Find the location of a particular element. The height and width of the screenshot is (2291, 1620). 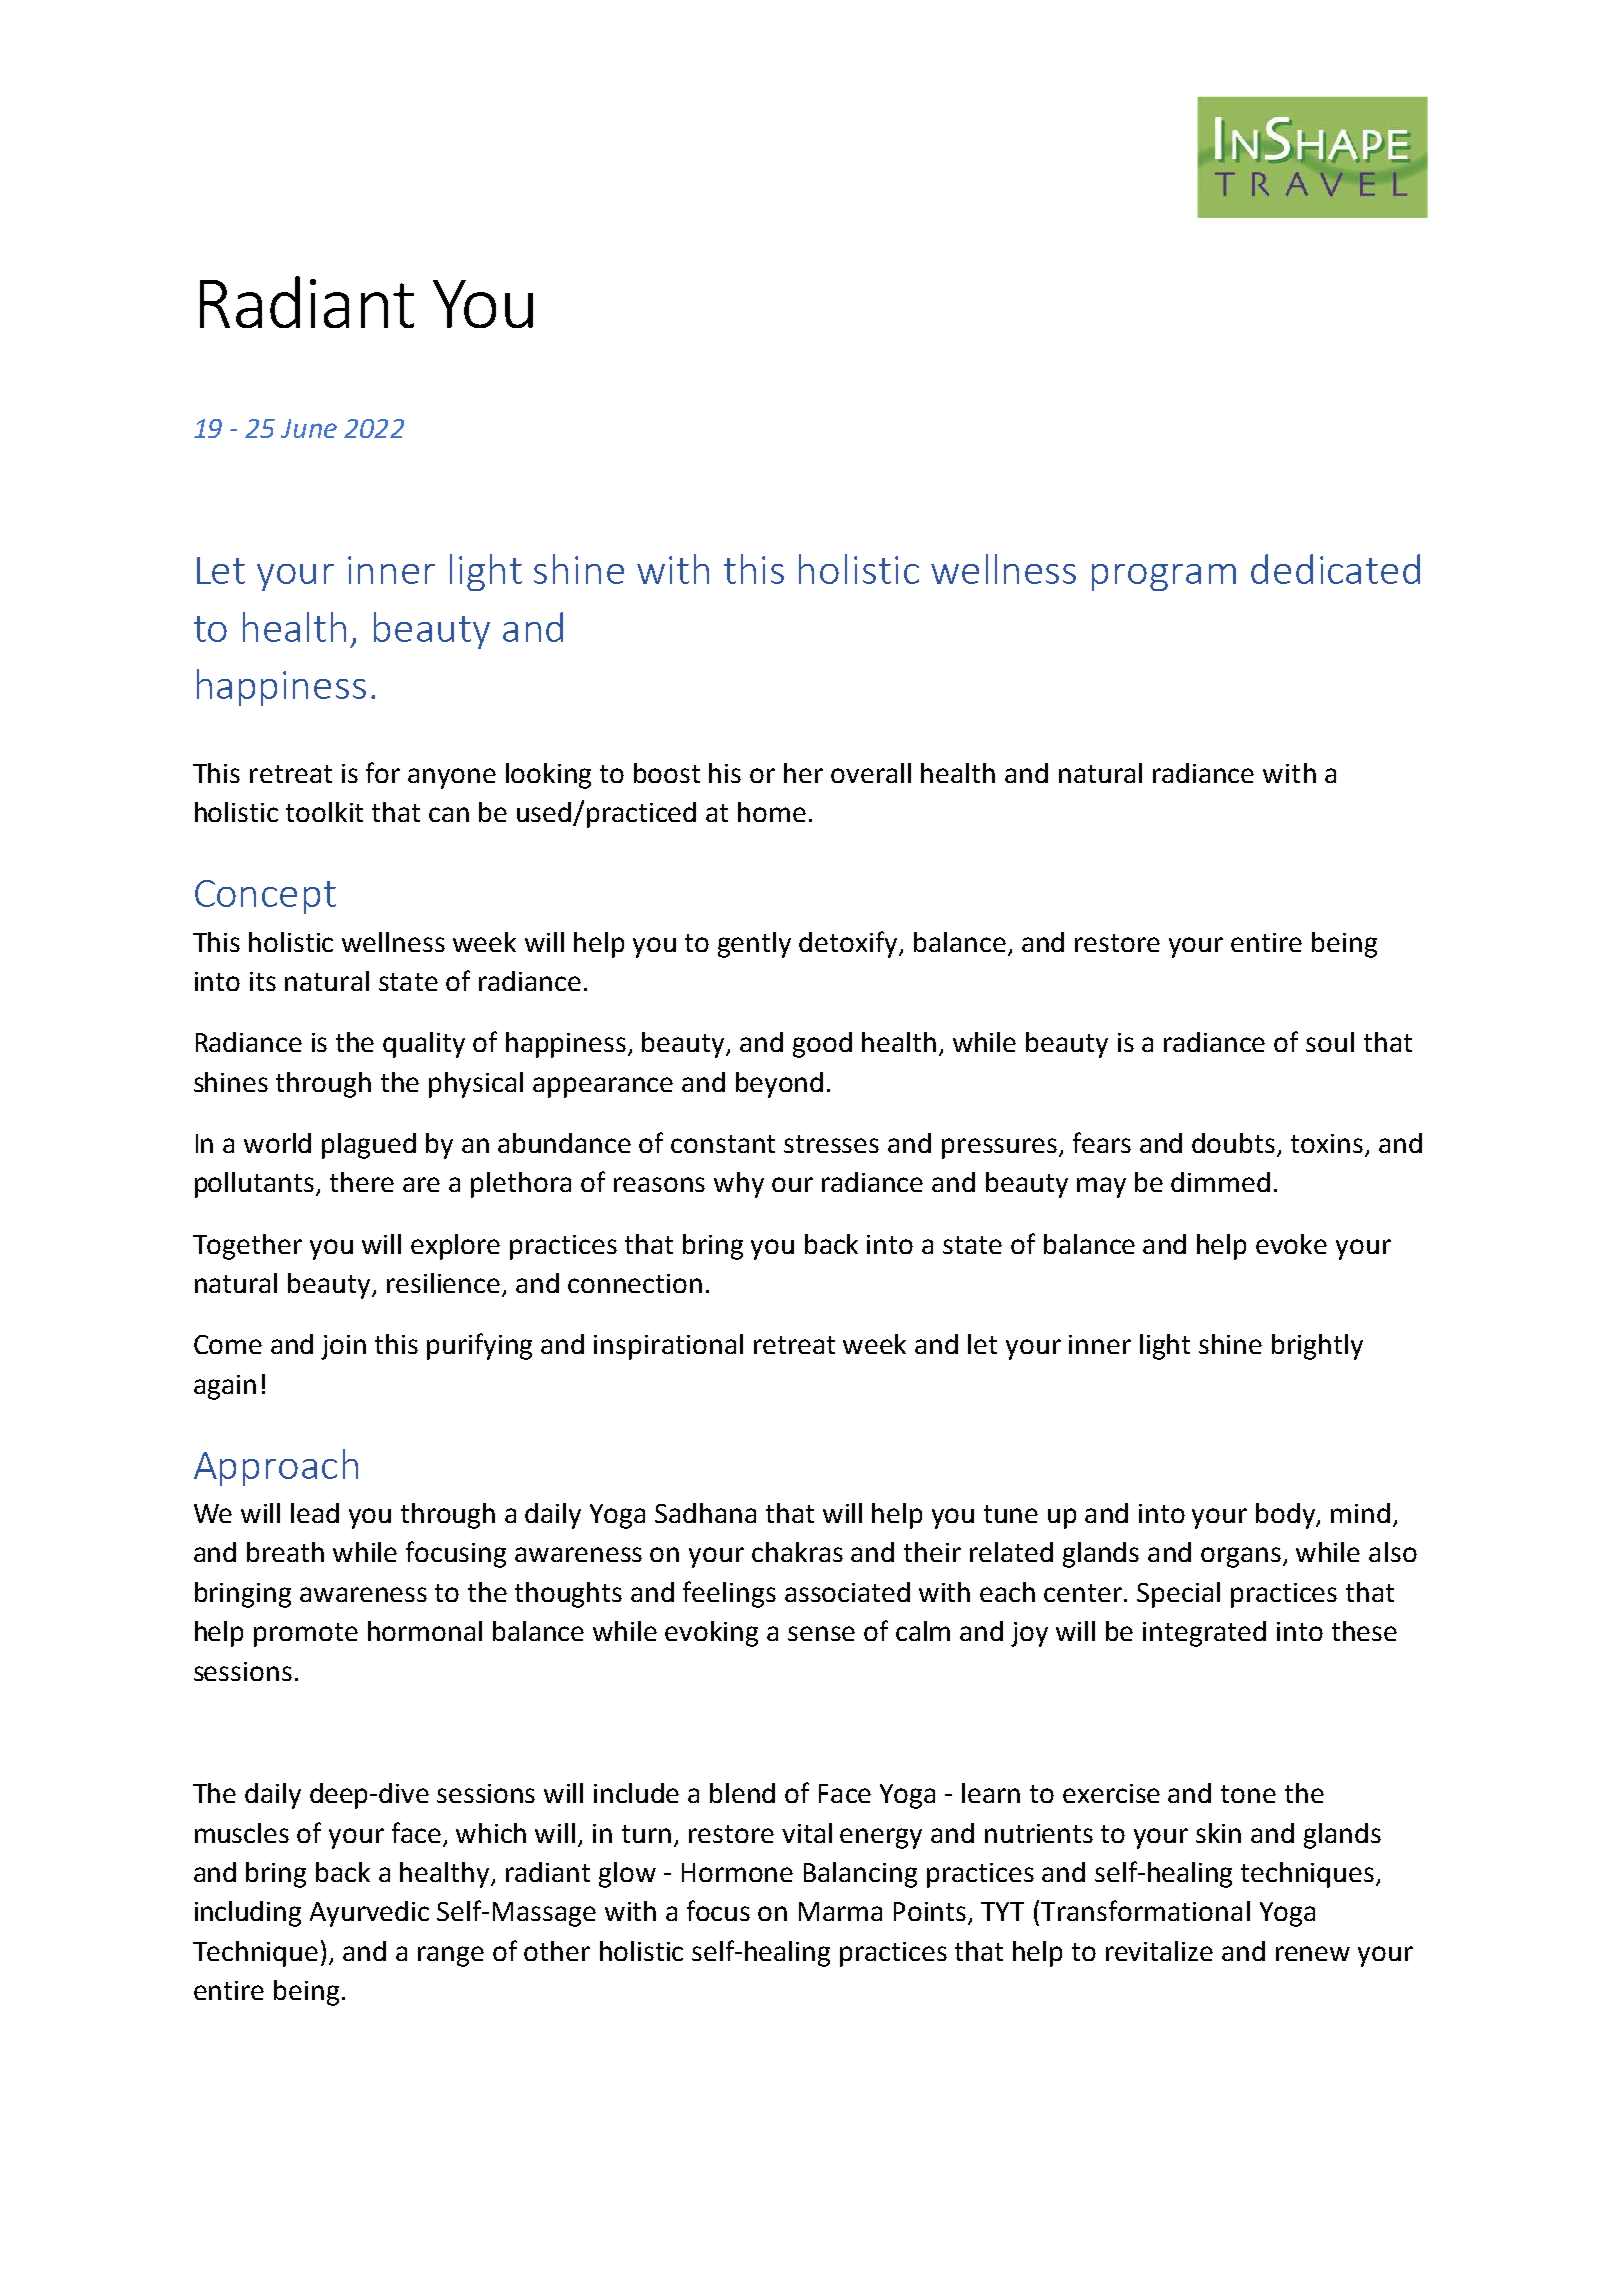

June is located at coordinates (309, 428).
